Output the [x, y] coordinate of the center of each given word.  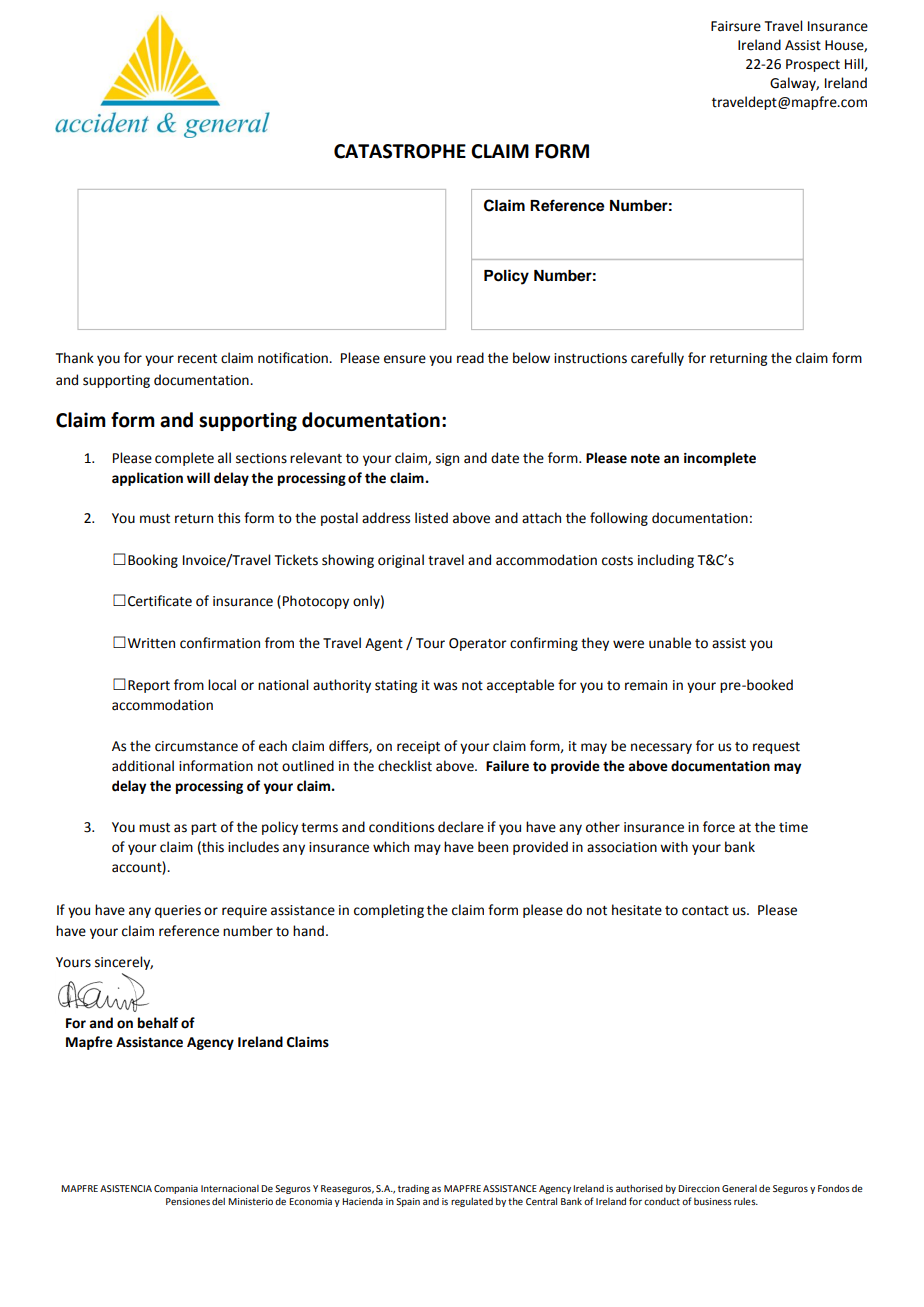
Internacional [230, 1188]
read [470, 358]
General [739, 1188]
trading [413, 1189]
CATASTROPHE [400, 151]
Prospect [813, 65]
